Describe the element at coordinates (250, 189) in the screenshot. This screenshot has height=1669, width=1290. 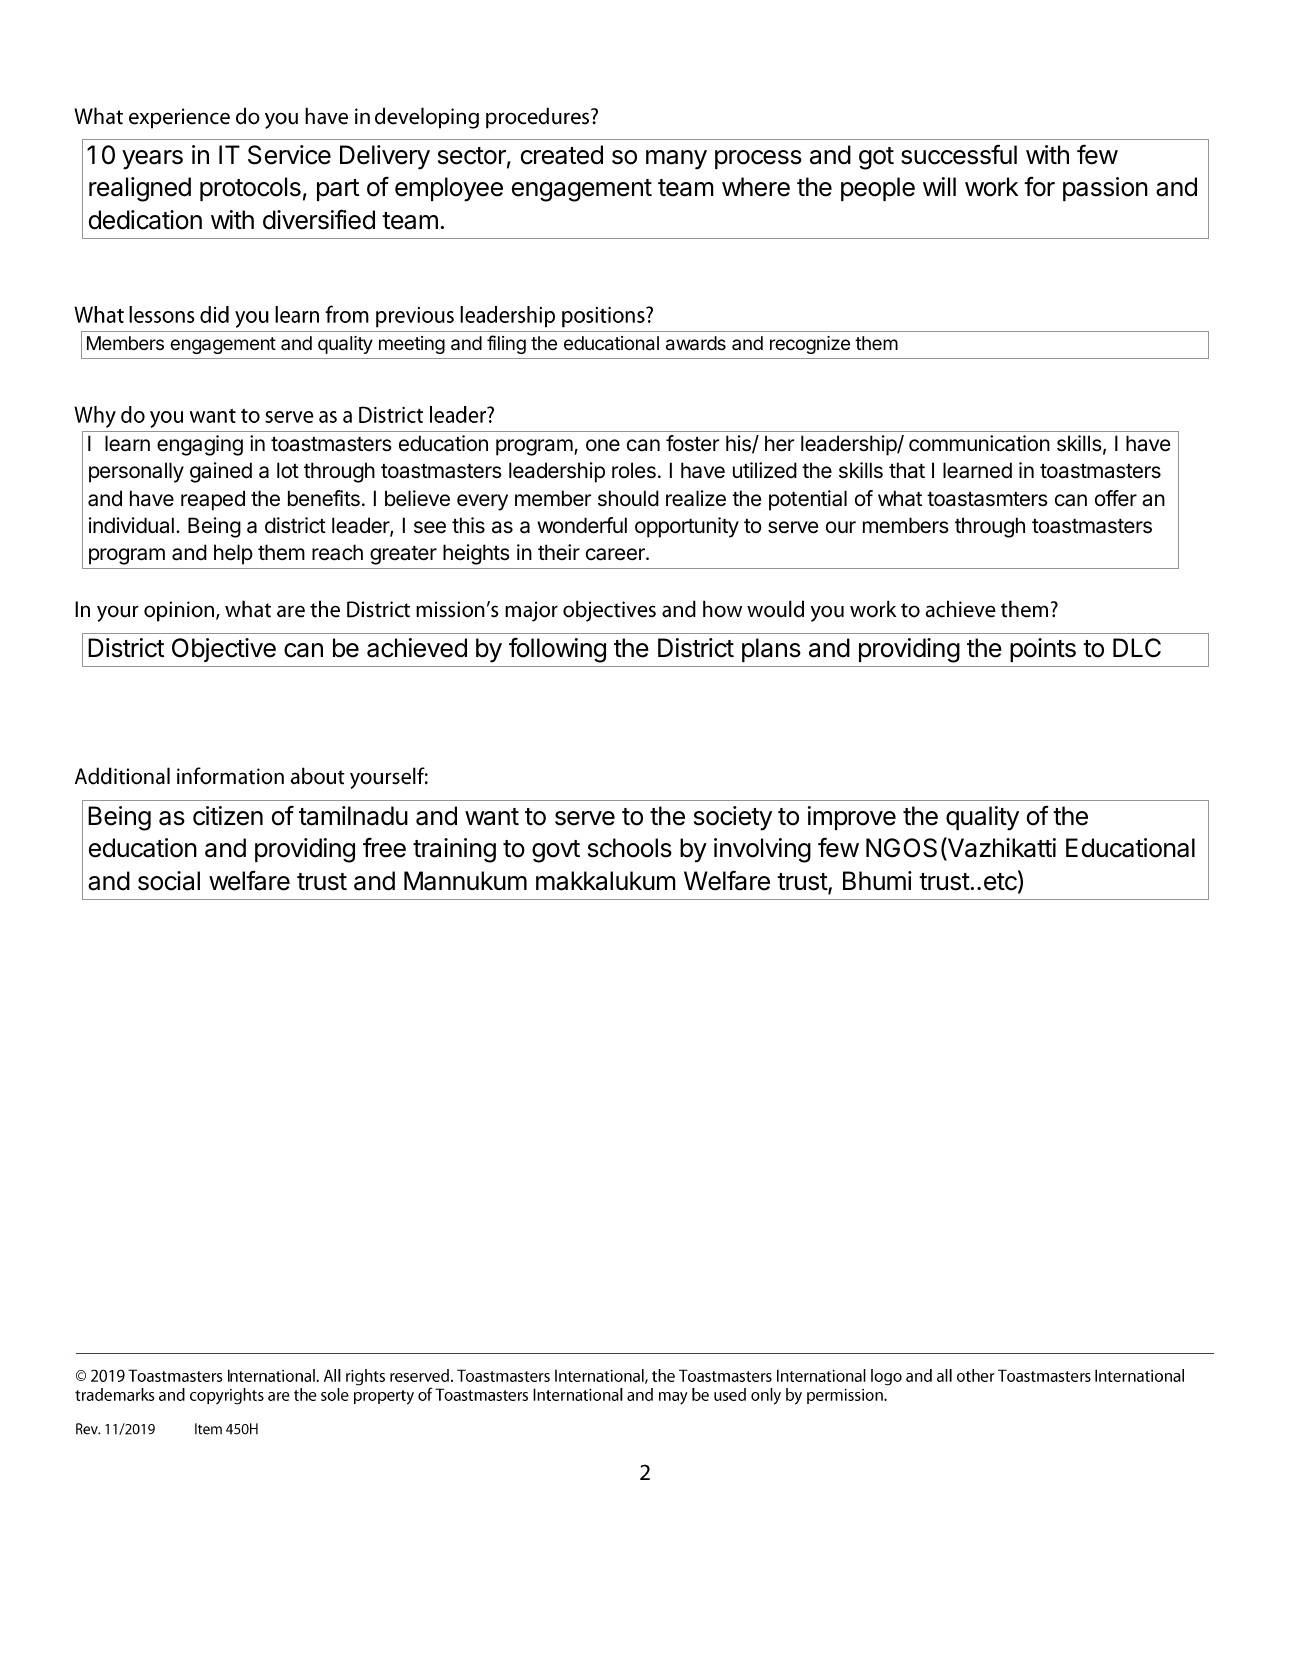
I see `protocols` at that location.
